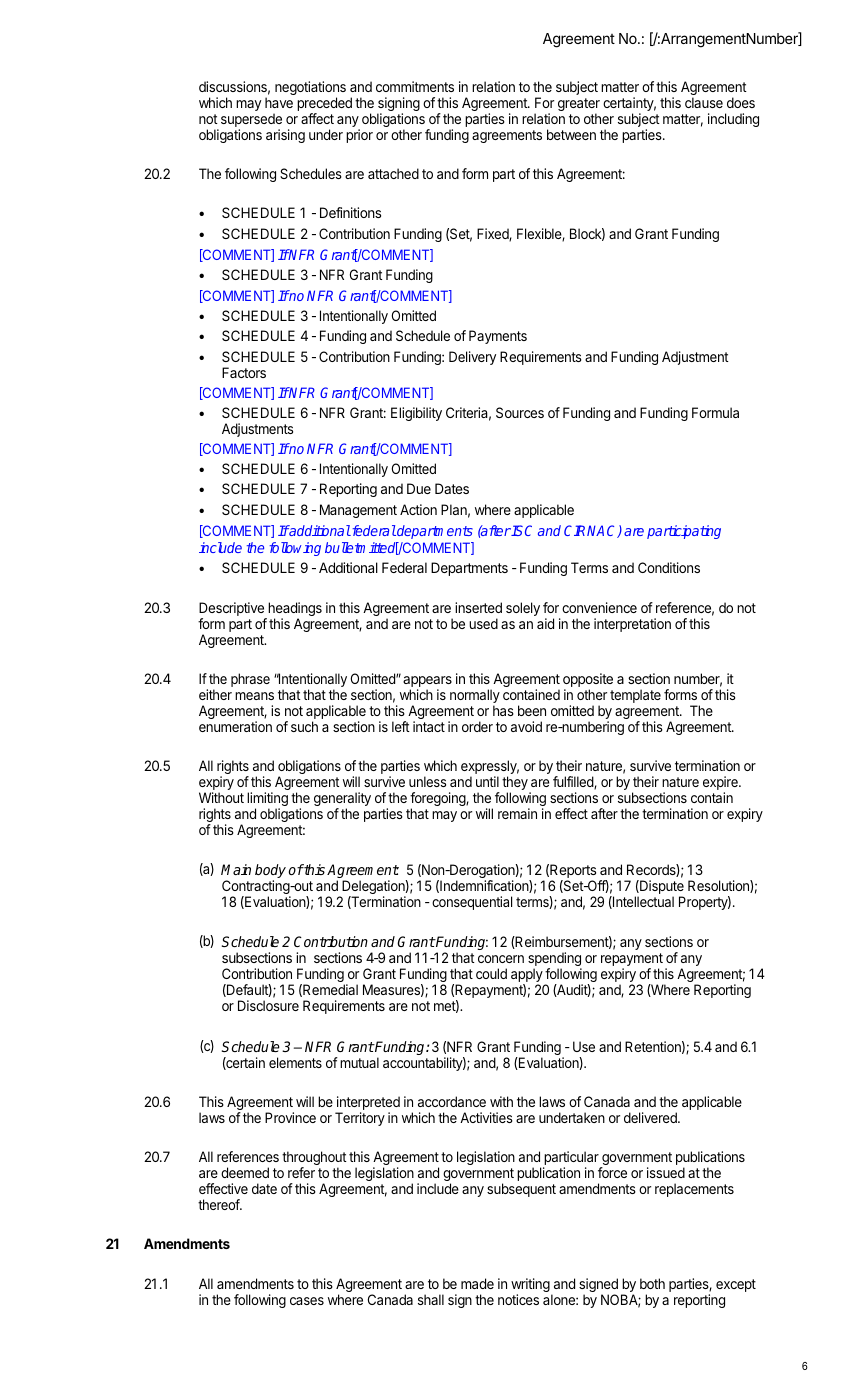 This page has height=1400, width=849. I want to click on means, so click(254, 696).
